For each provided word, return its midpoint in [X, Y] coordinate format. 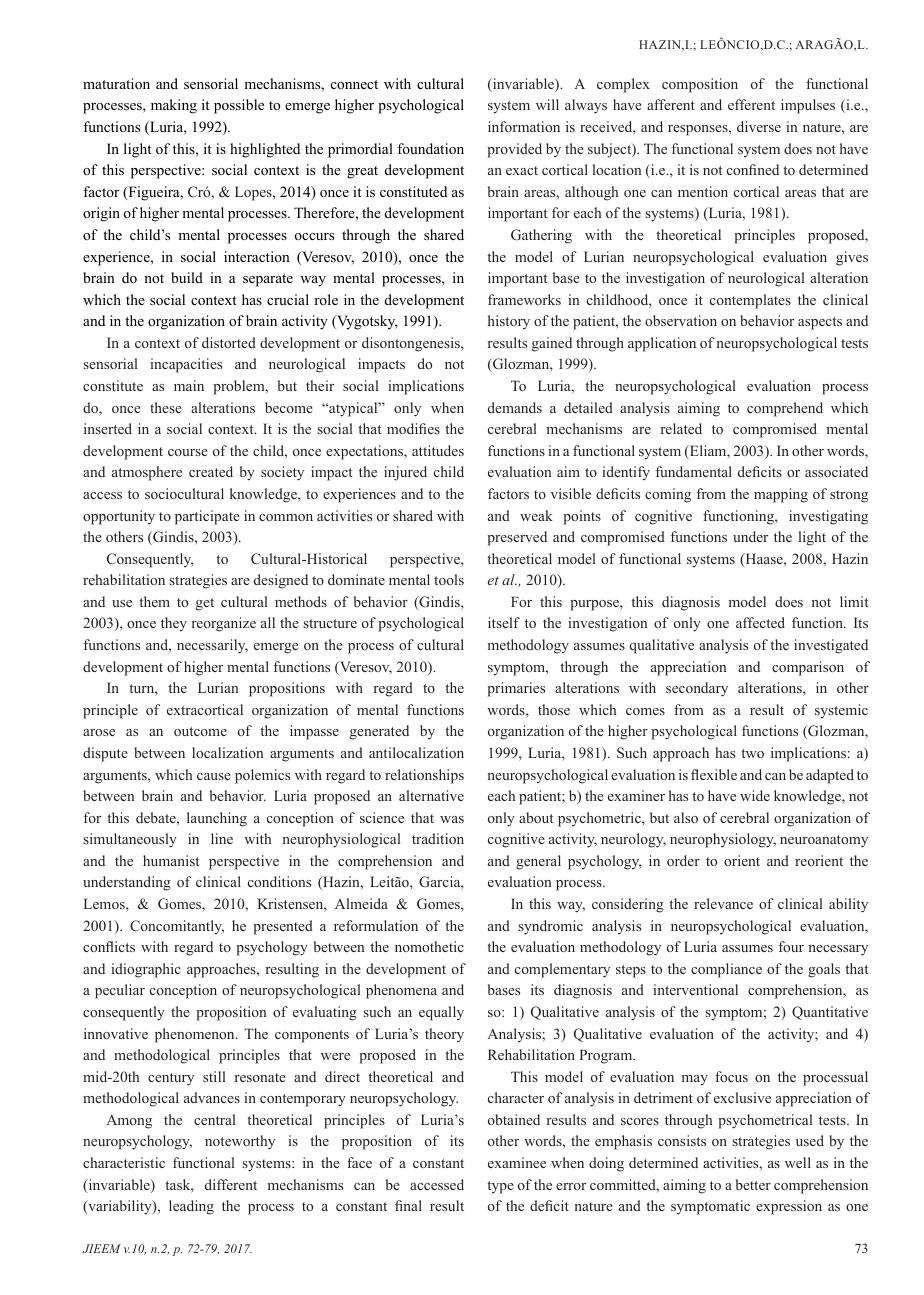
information [524, 126]
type [500, 1187]
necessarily [212, 646]
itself [504, 622]
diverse [759, 126]
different [231, 1184]
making [174, 106]
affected [760, 622]
